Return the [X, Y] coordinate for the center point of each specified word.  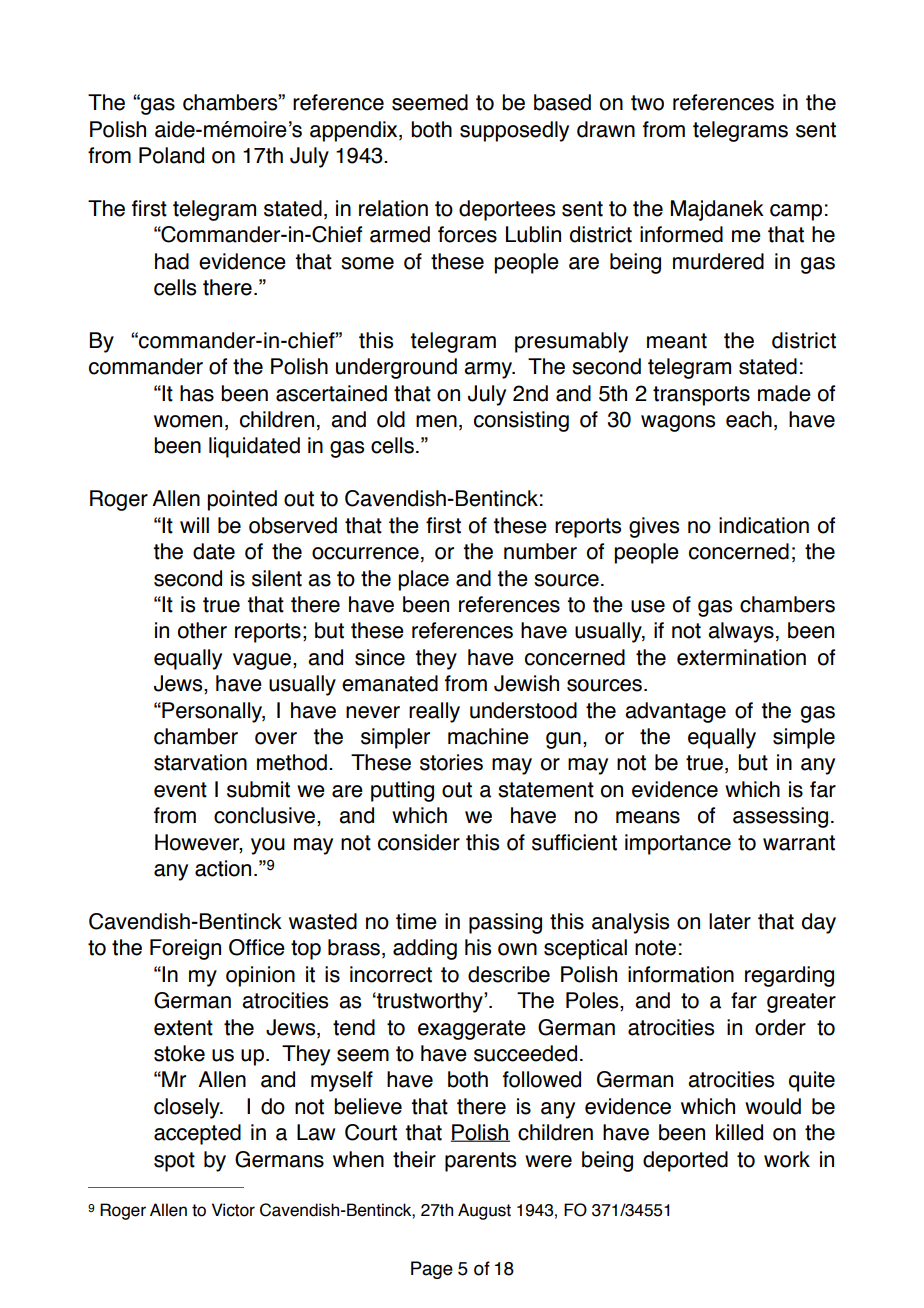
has [197, 393]
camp [796, 212]
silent [277, 578]
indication [764, 525]
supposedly [514, 131]
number [540, 551]
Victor [233, 1210]
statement [546, 790]
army [489, 370]
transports [701, 396]
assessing [780, 817]
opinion [260, 976]
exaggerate [472, 1030]
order [780, 1027]
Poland [171, 155]
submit [258, 789]
